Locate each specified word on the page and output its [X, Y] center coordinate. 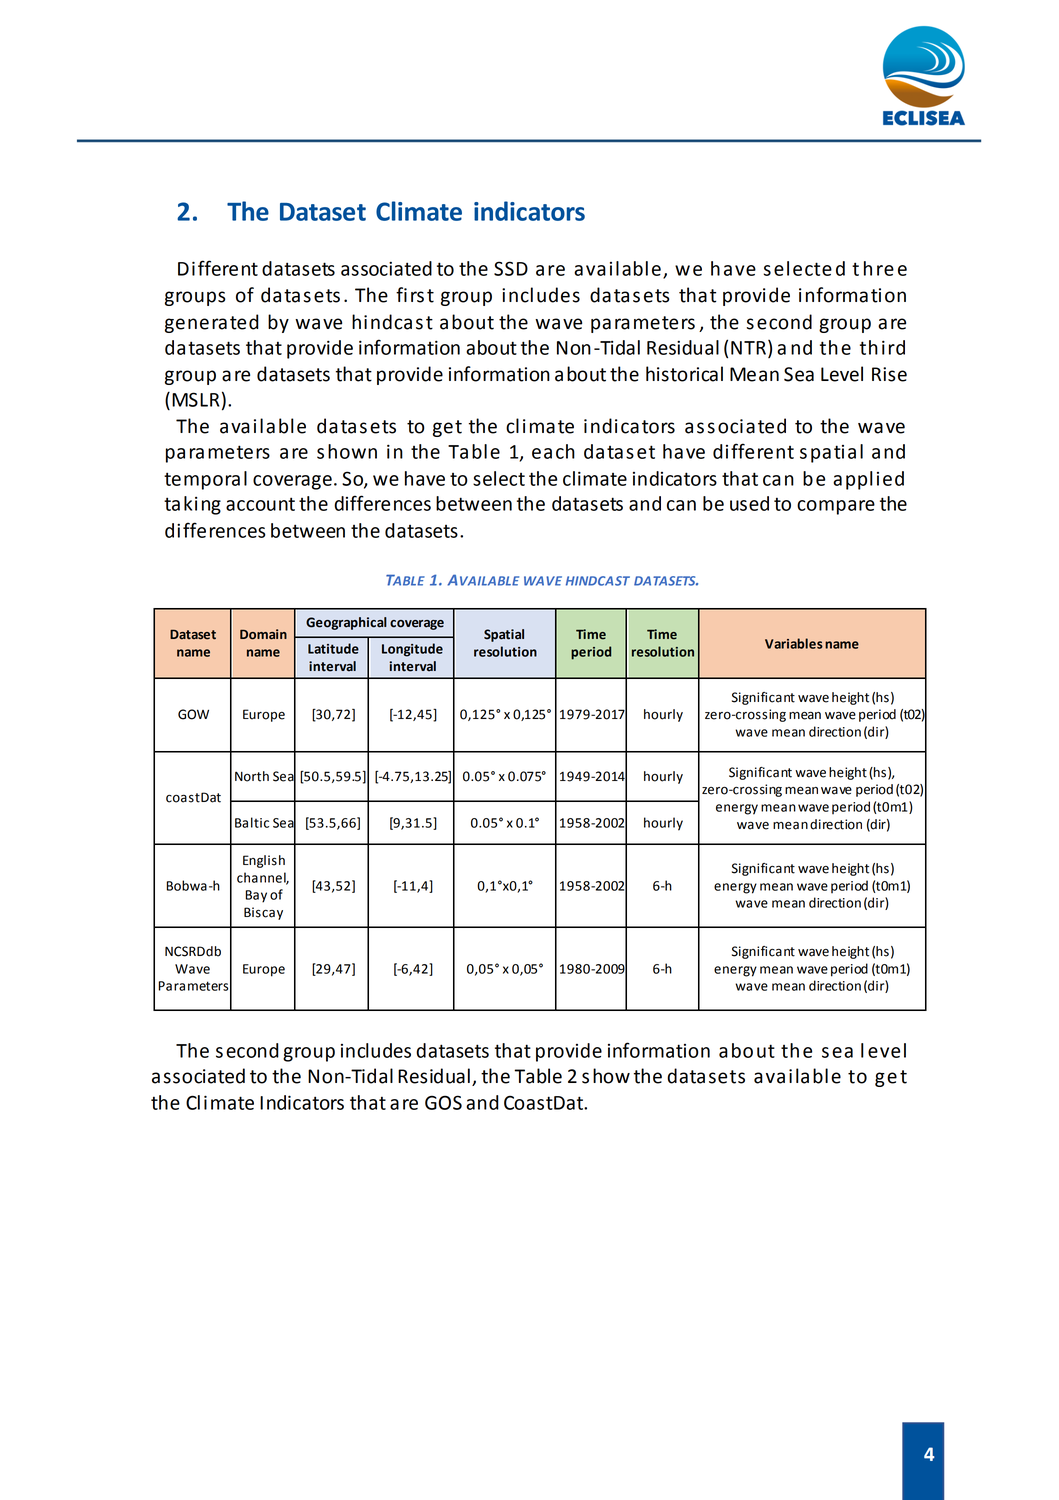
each [553, 451]
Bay [256, 896]
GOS [443, 1102]
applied [868, 480]
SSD [511, 268]
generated [212, 323]
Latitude [333, 648]
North [252, 776]
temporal [205, 480]
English [264, 861]
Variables [794, 643]
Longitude [412, 650]
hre [879, 268]
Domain [263, 634]
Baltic [252, 822]
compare [836, 507]
